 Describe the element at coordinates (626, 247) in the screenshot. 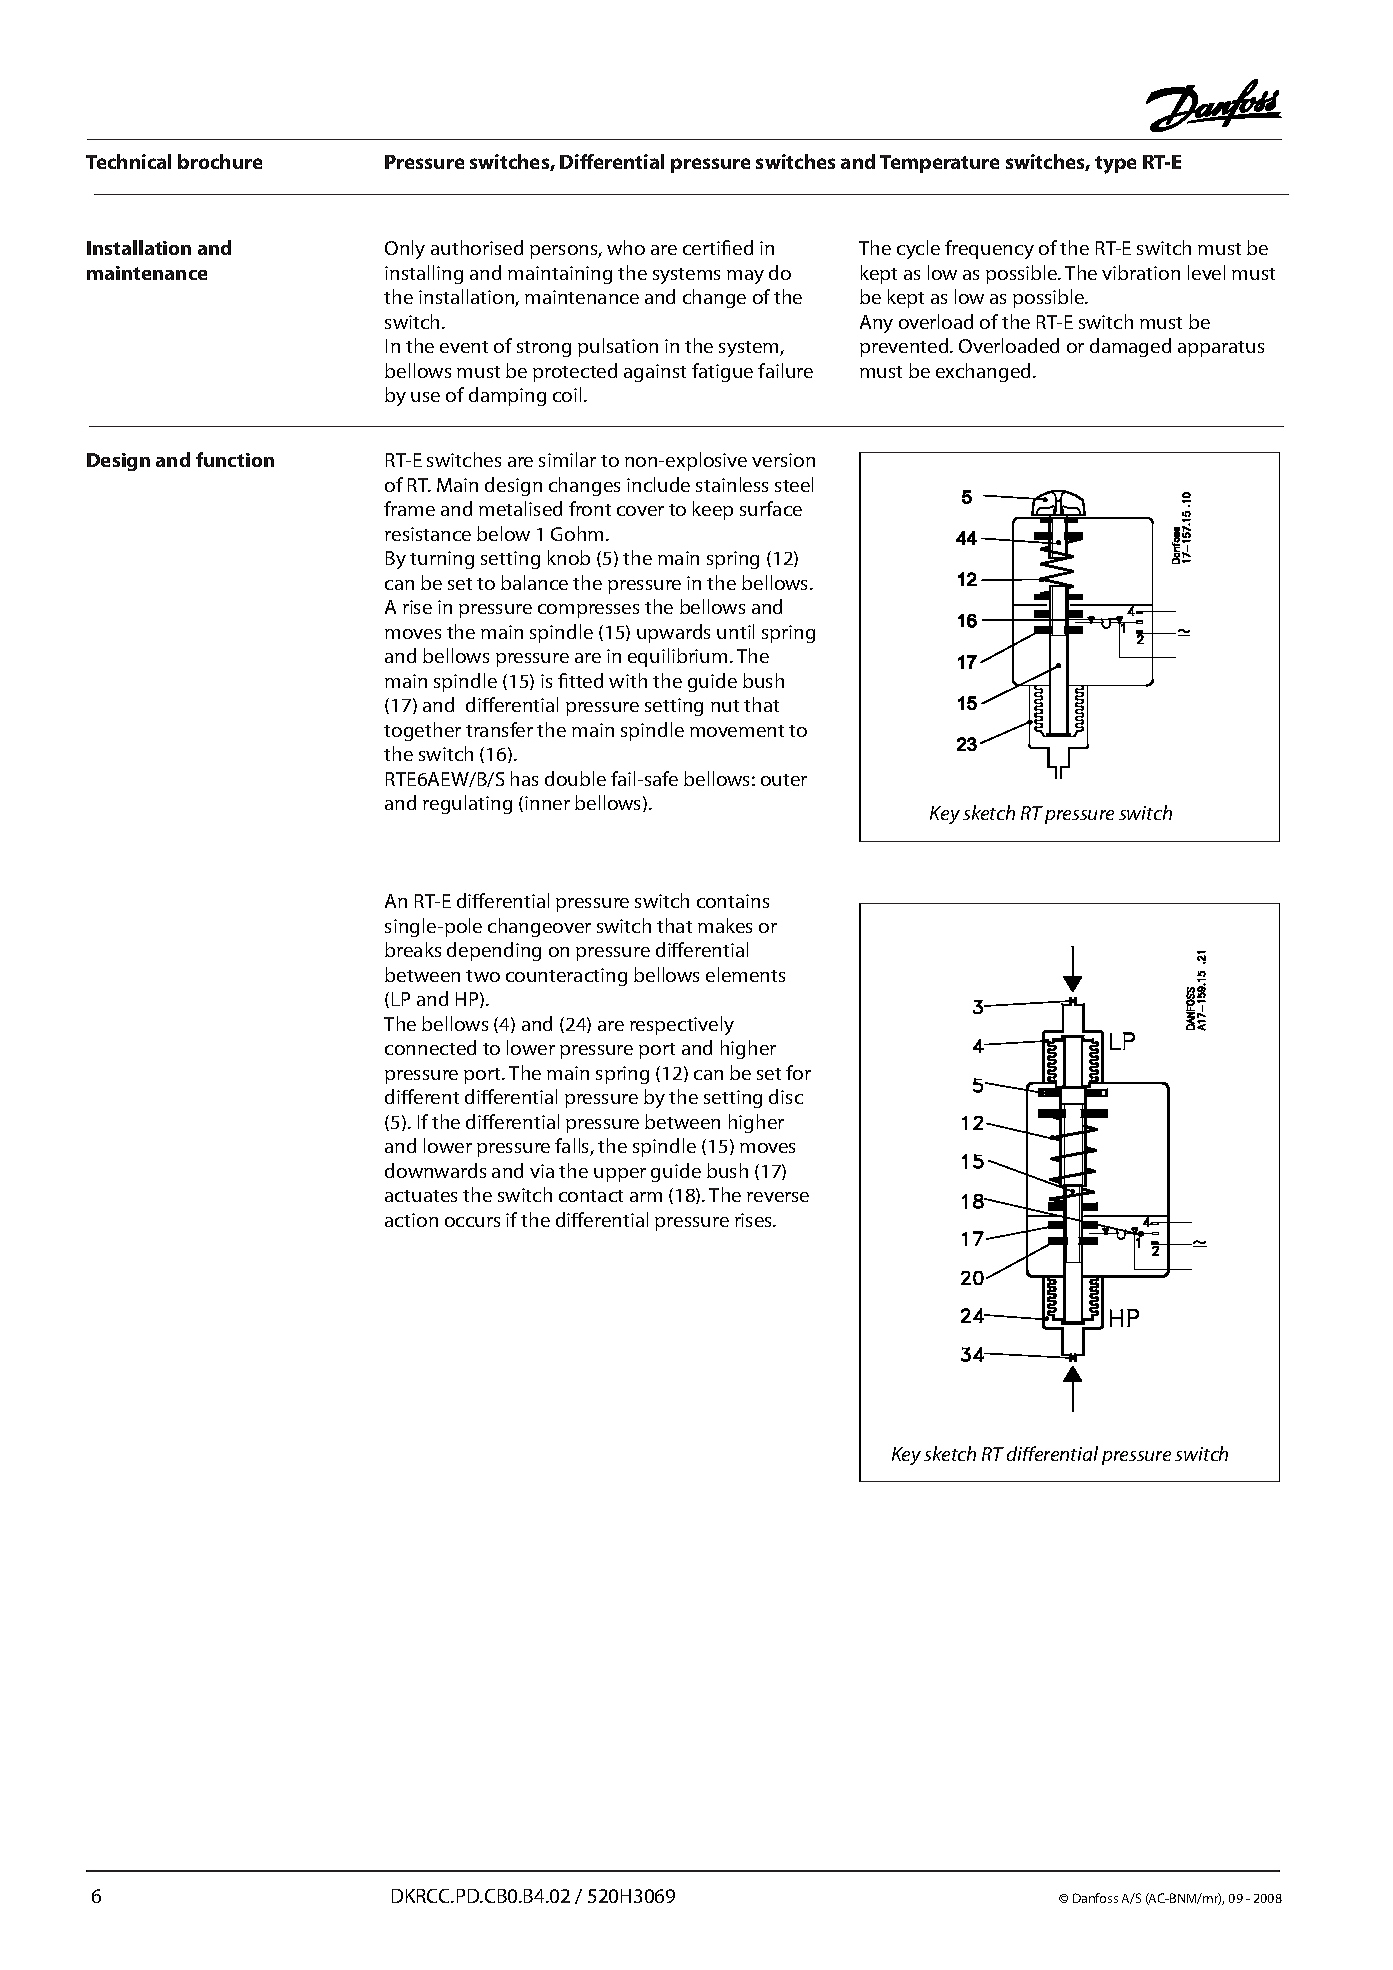

I see `who` at that location.
